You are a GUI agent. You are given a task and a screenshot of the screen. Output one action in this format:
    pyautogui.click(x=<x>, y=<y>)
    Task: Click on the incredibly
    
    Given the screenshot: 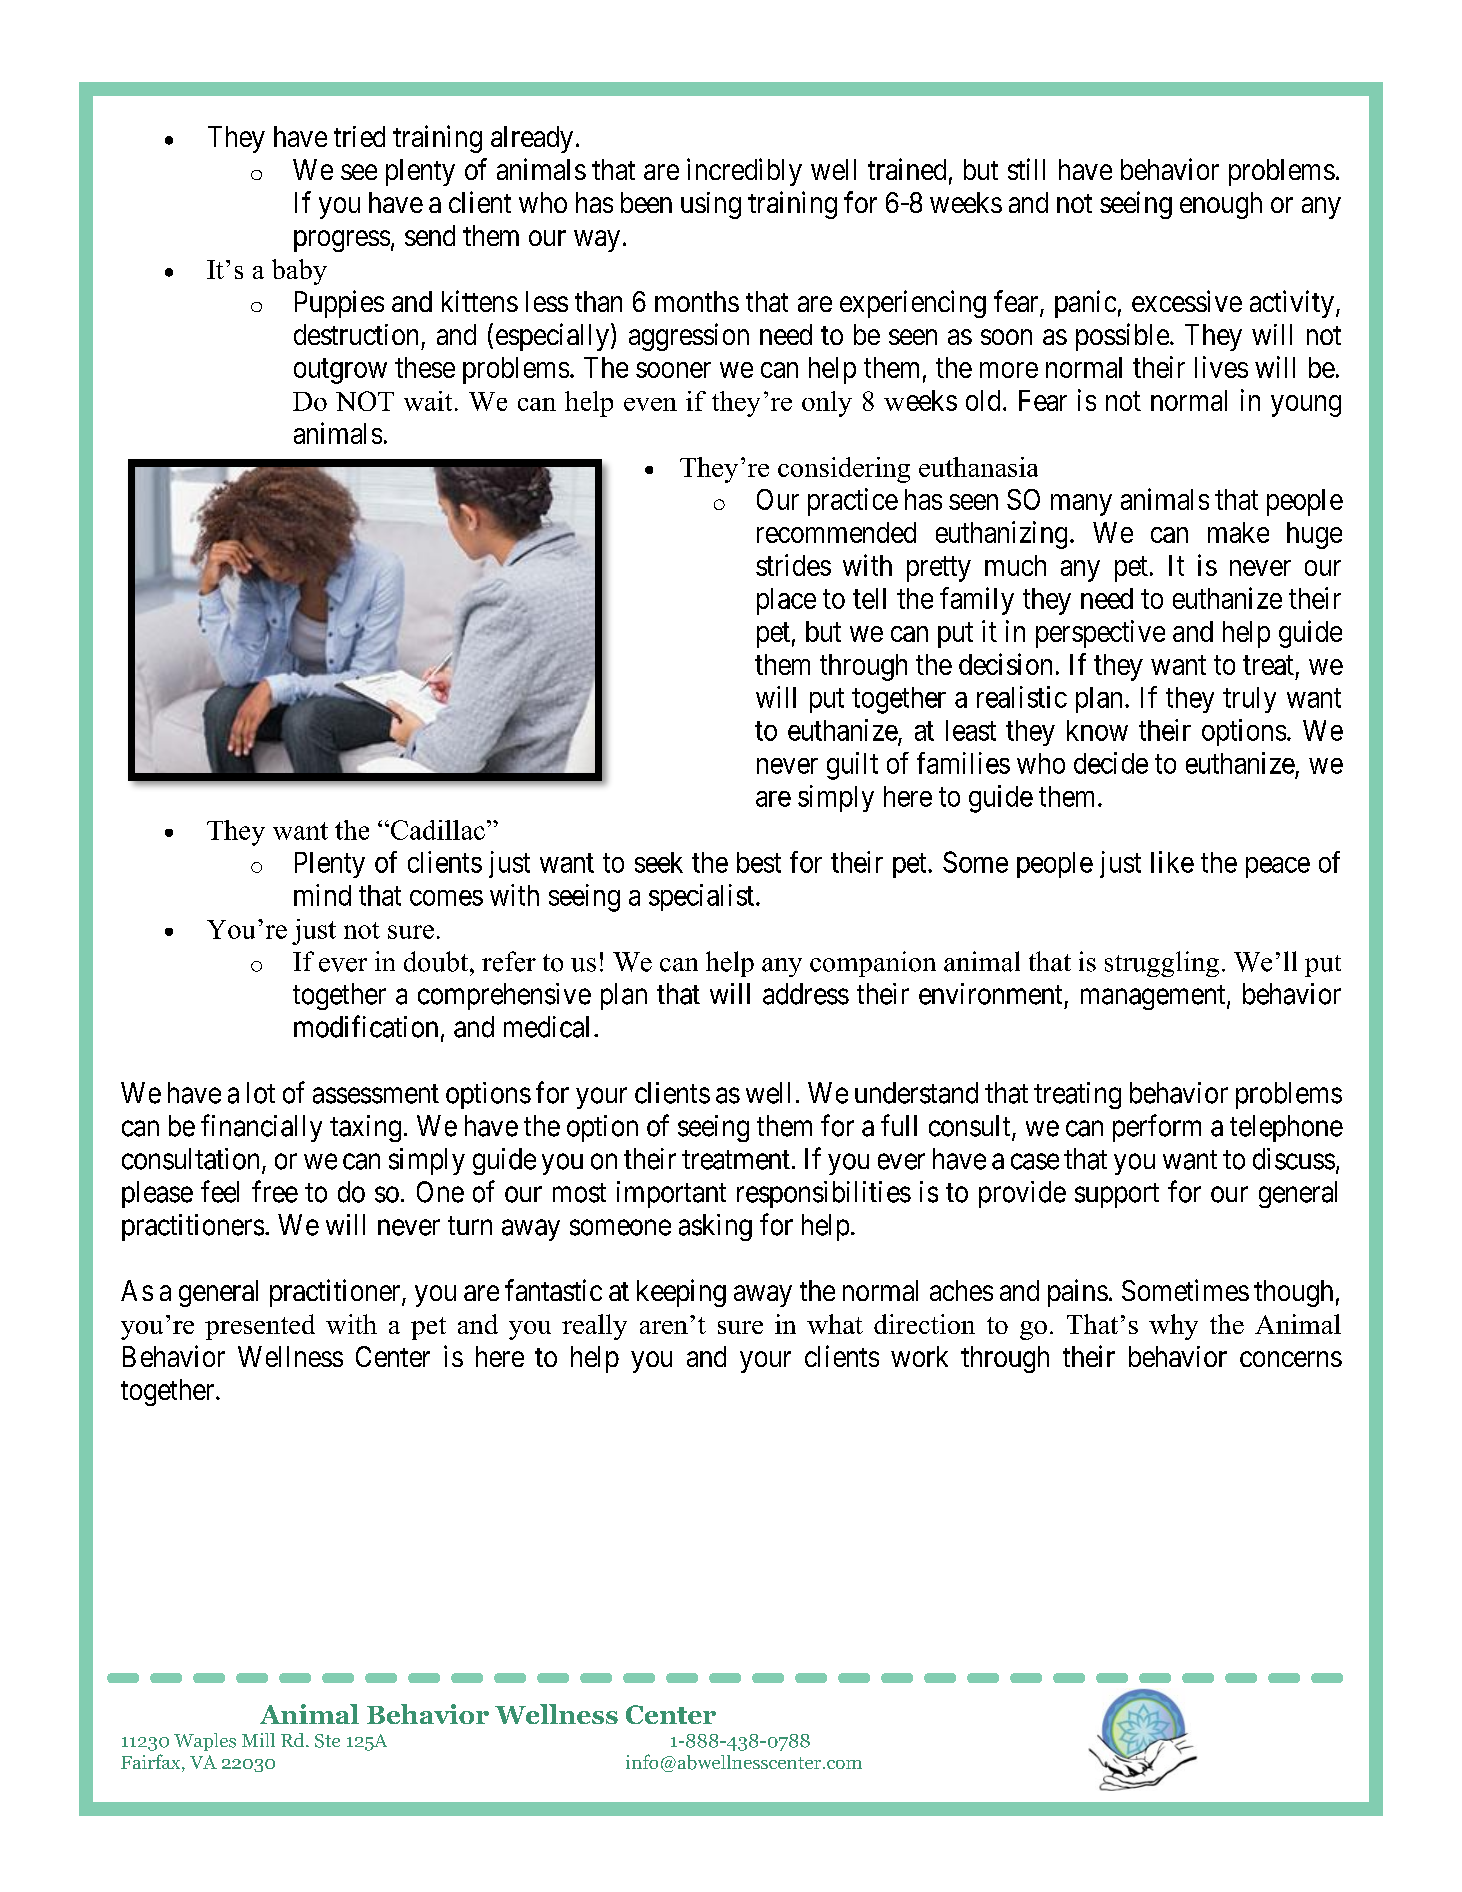 What is the action you would take?
    pyautogui.click(x=744, y=172)
